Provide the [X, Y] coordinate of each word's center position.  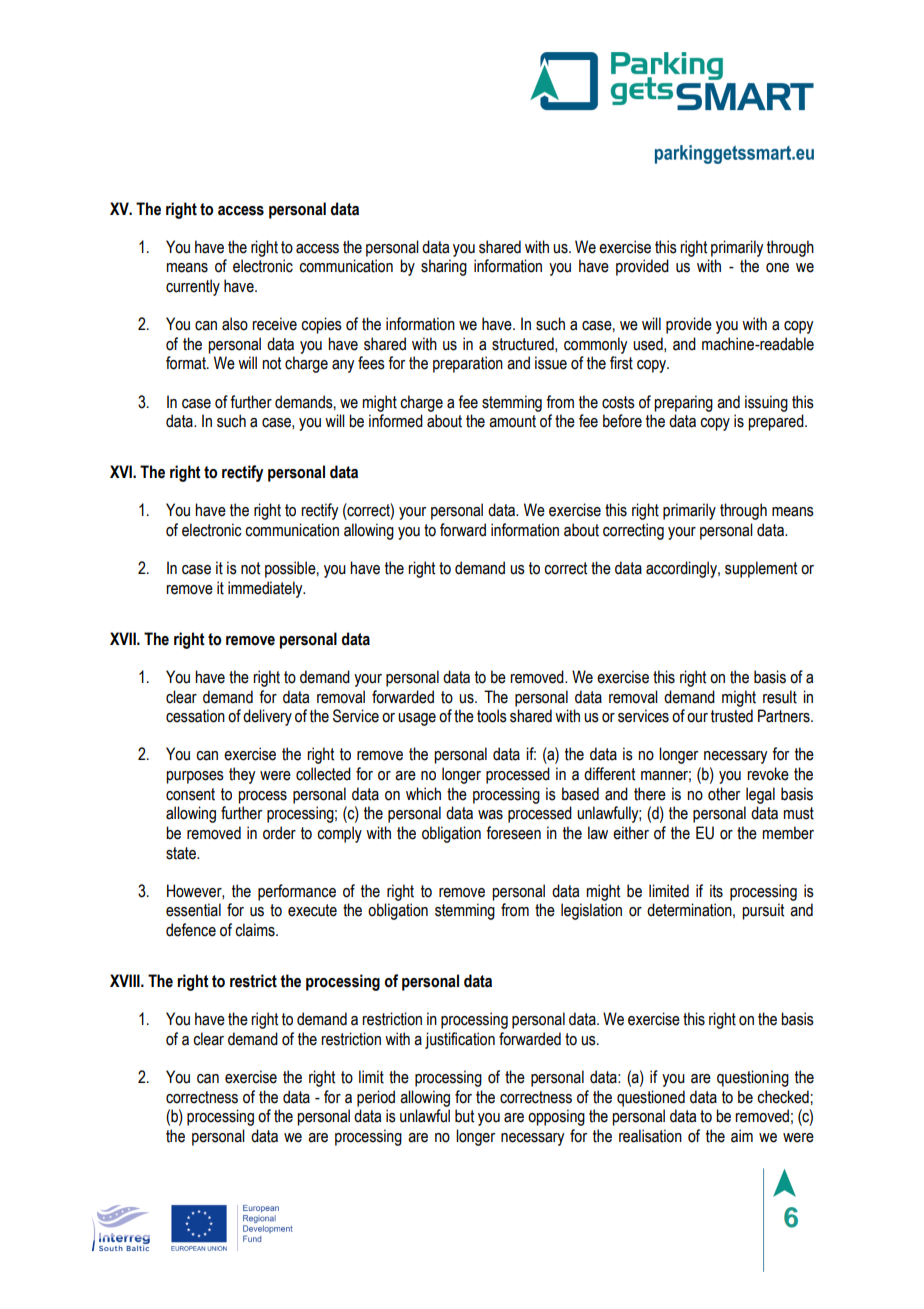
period [376, 1098]
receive [274, 324]
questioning [753, 1078]
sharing [444, 267]
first [621, 363]
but [464, 1116]
